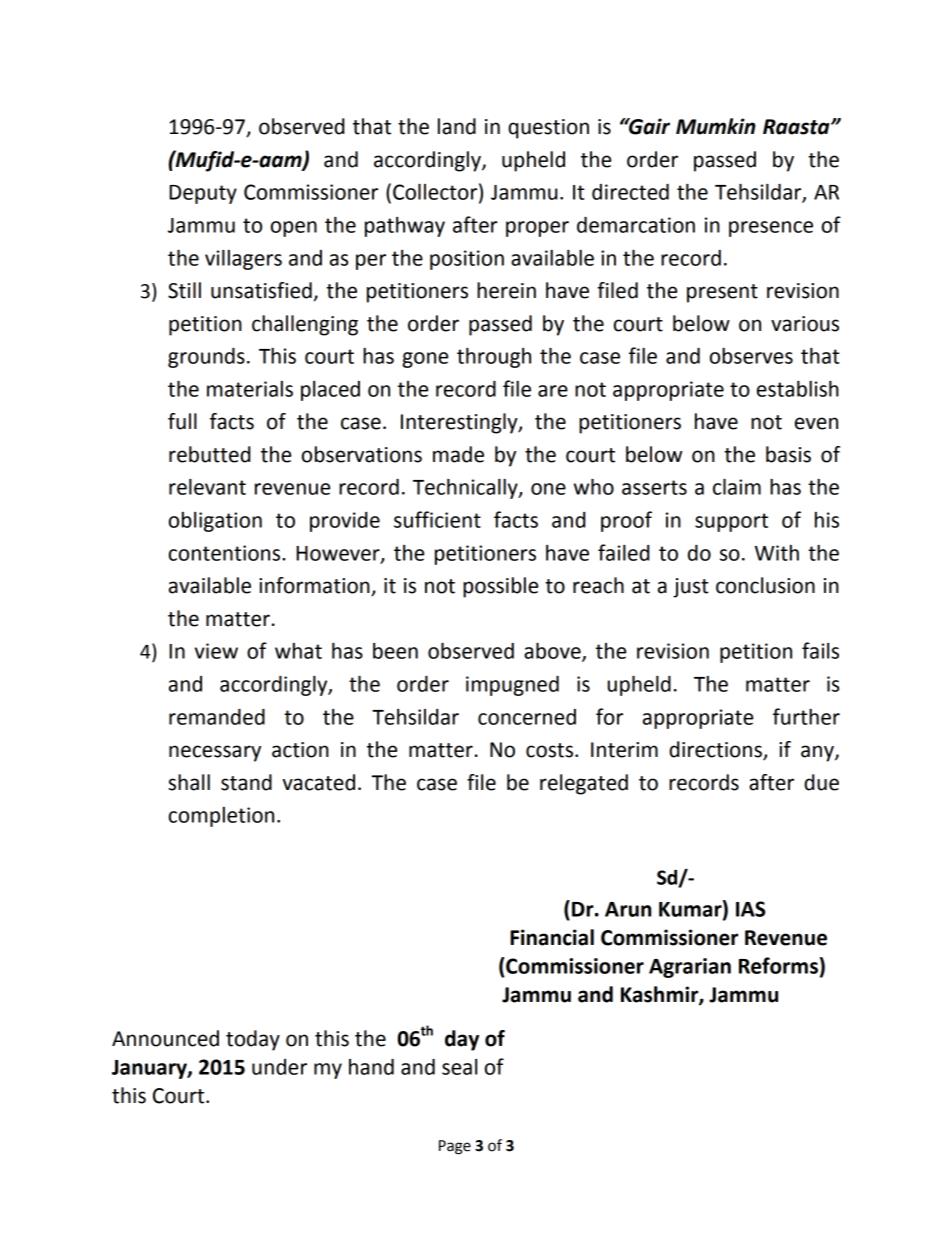 This screenshot has height=1233, width=952. I want to click on above, so click(553, 651).
